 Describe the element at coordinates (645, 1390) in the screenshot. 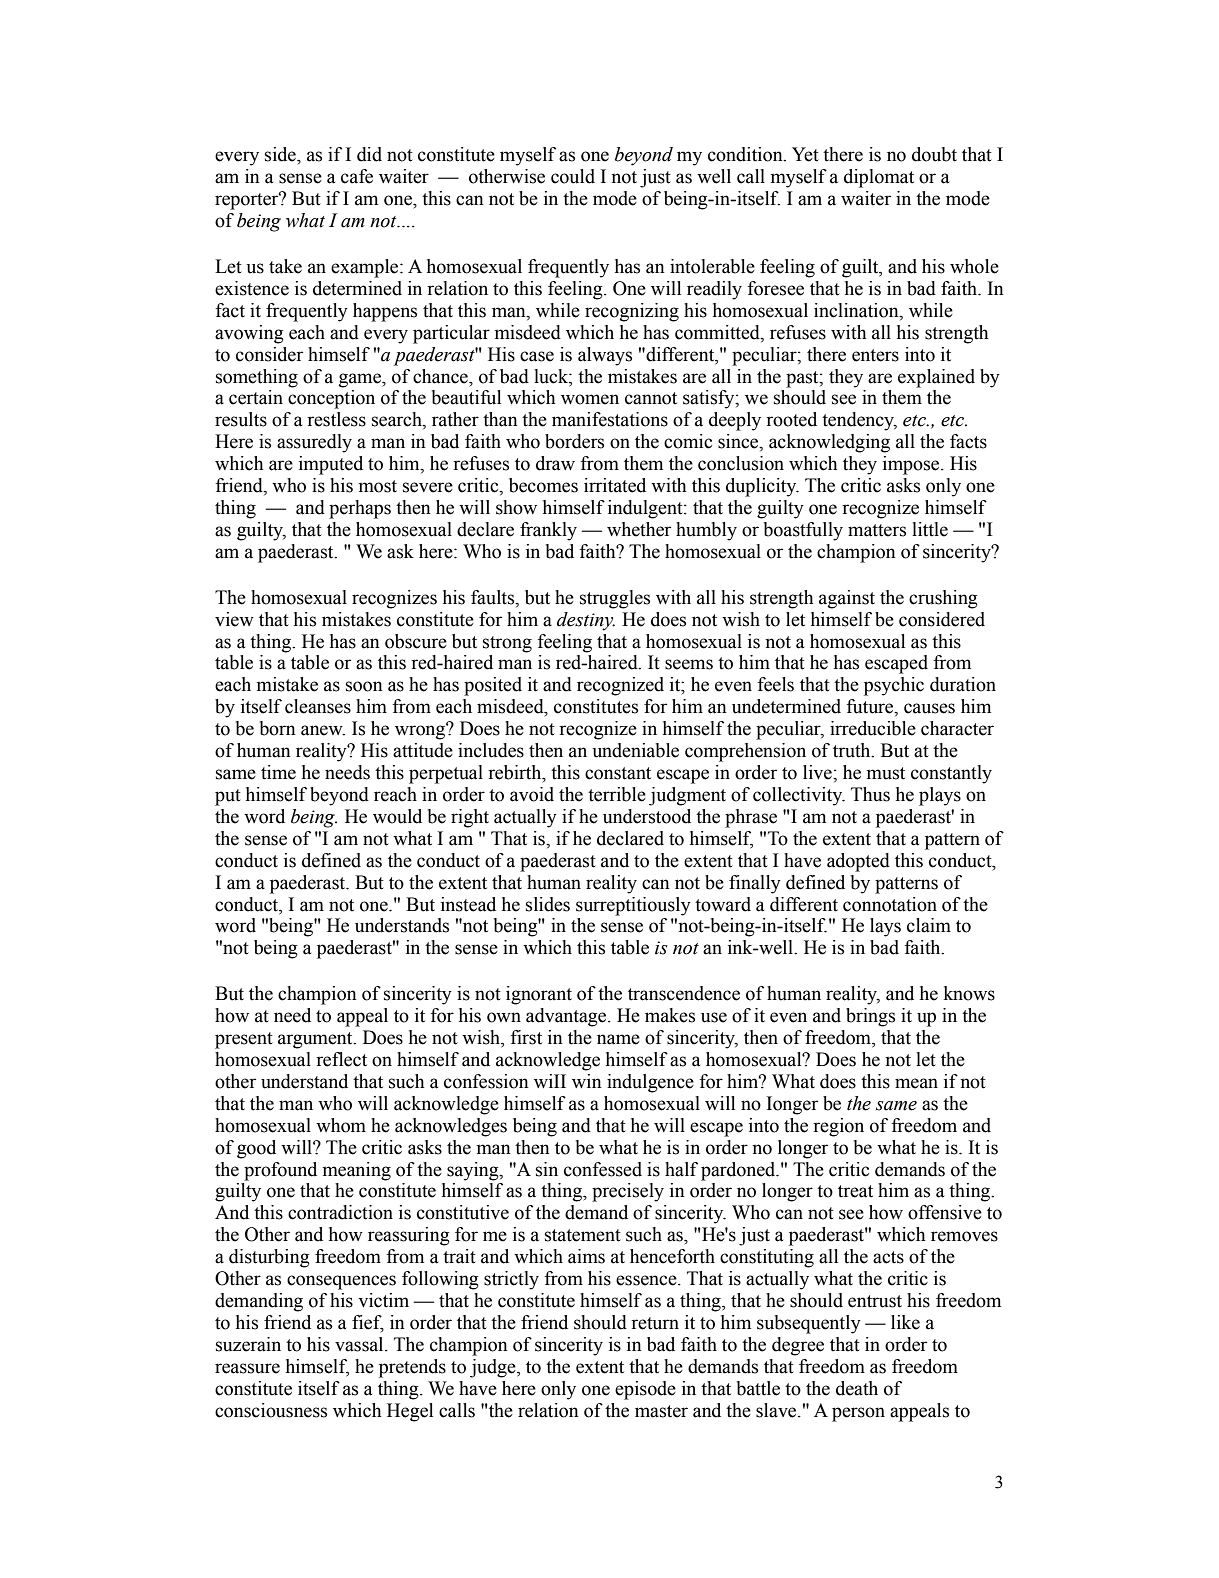

I see `episode` at that location.
